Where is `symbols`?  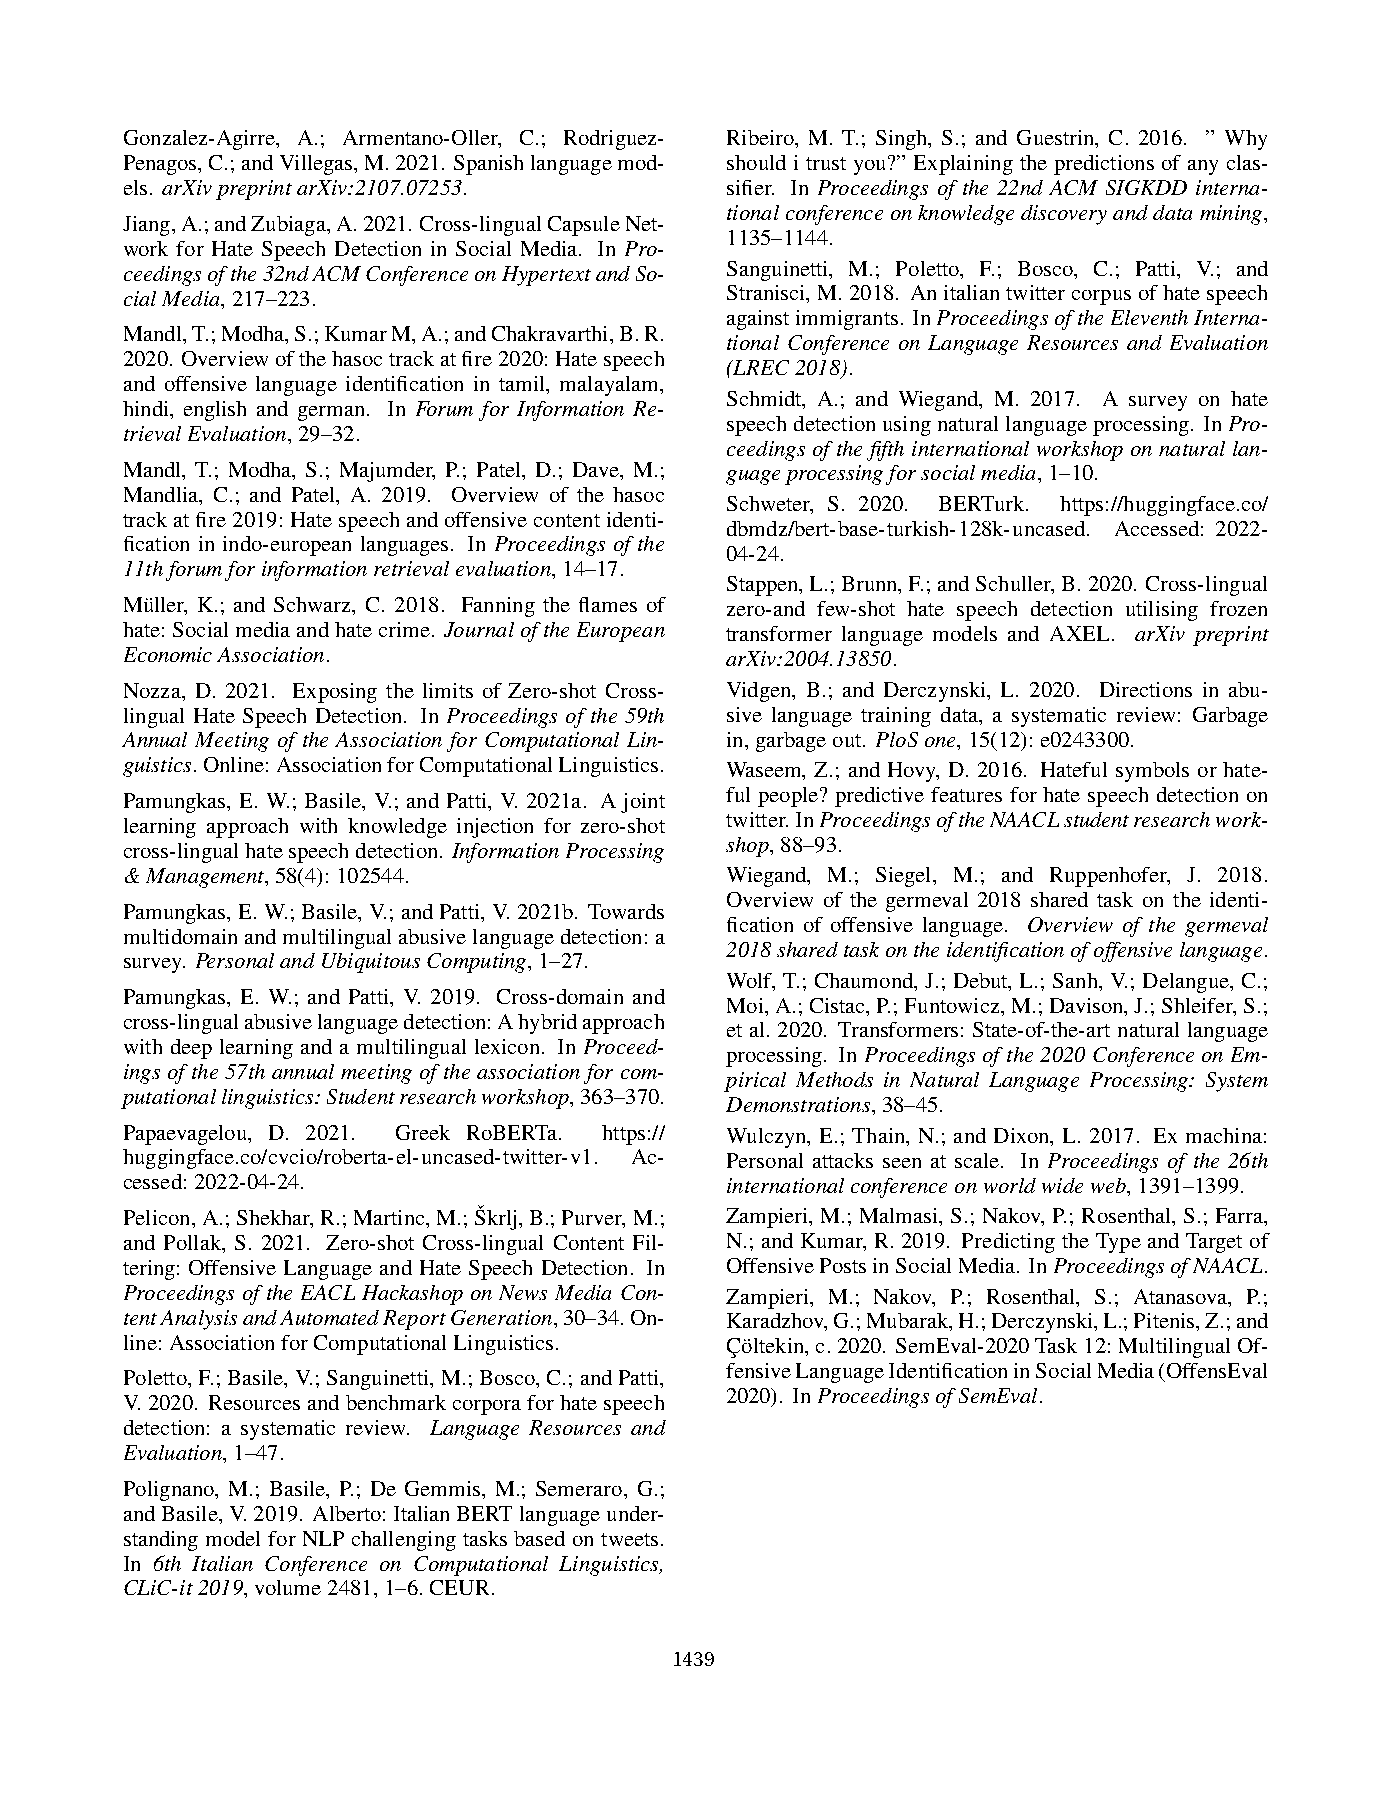
symbols is located at coordinates (1152, 772).
